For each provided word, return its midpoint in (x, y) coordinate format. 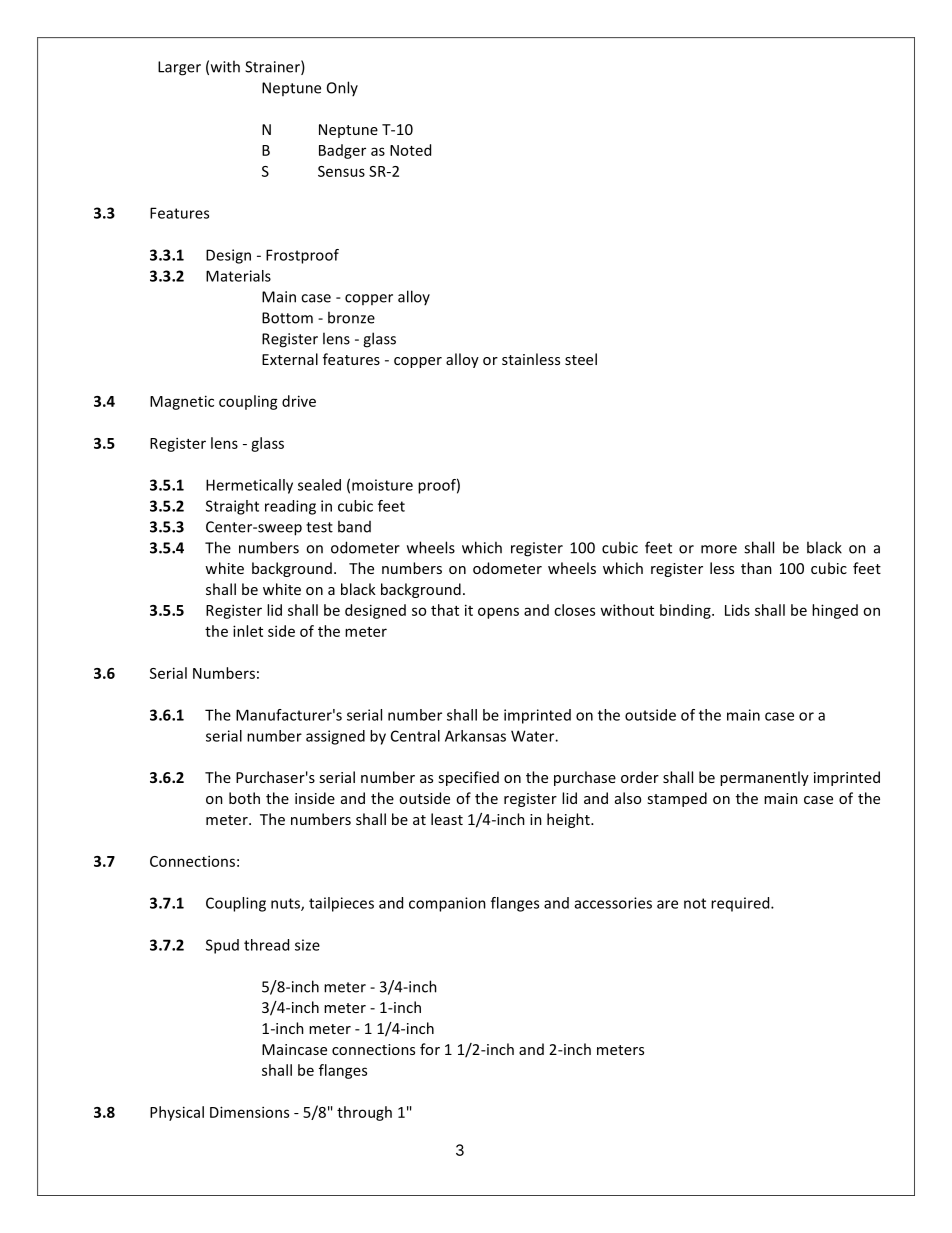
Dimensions (249, 1112)
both (244, 798)
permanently (764, 778)
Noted (410, 150)
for (430, 1049)
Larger (179, 68)
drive (299, 401)
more (719, 549)
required (741, 904)
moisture (382, 485)
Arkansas (475, 736)
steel (581, 359)
